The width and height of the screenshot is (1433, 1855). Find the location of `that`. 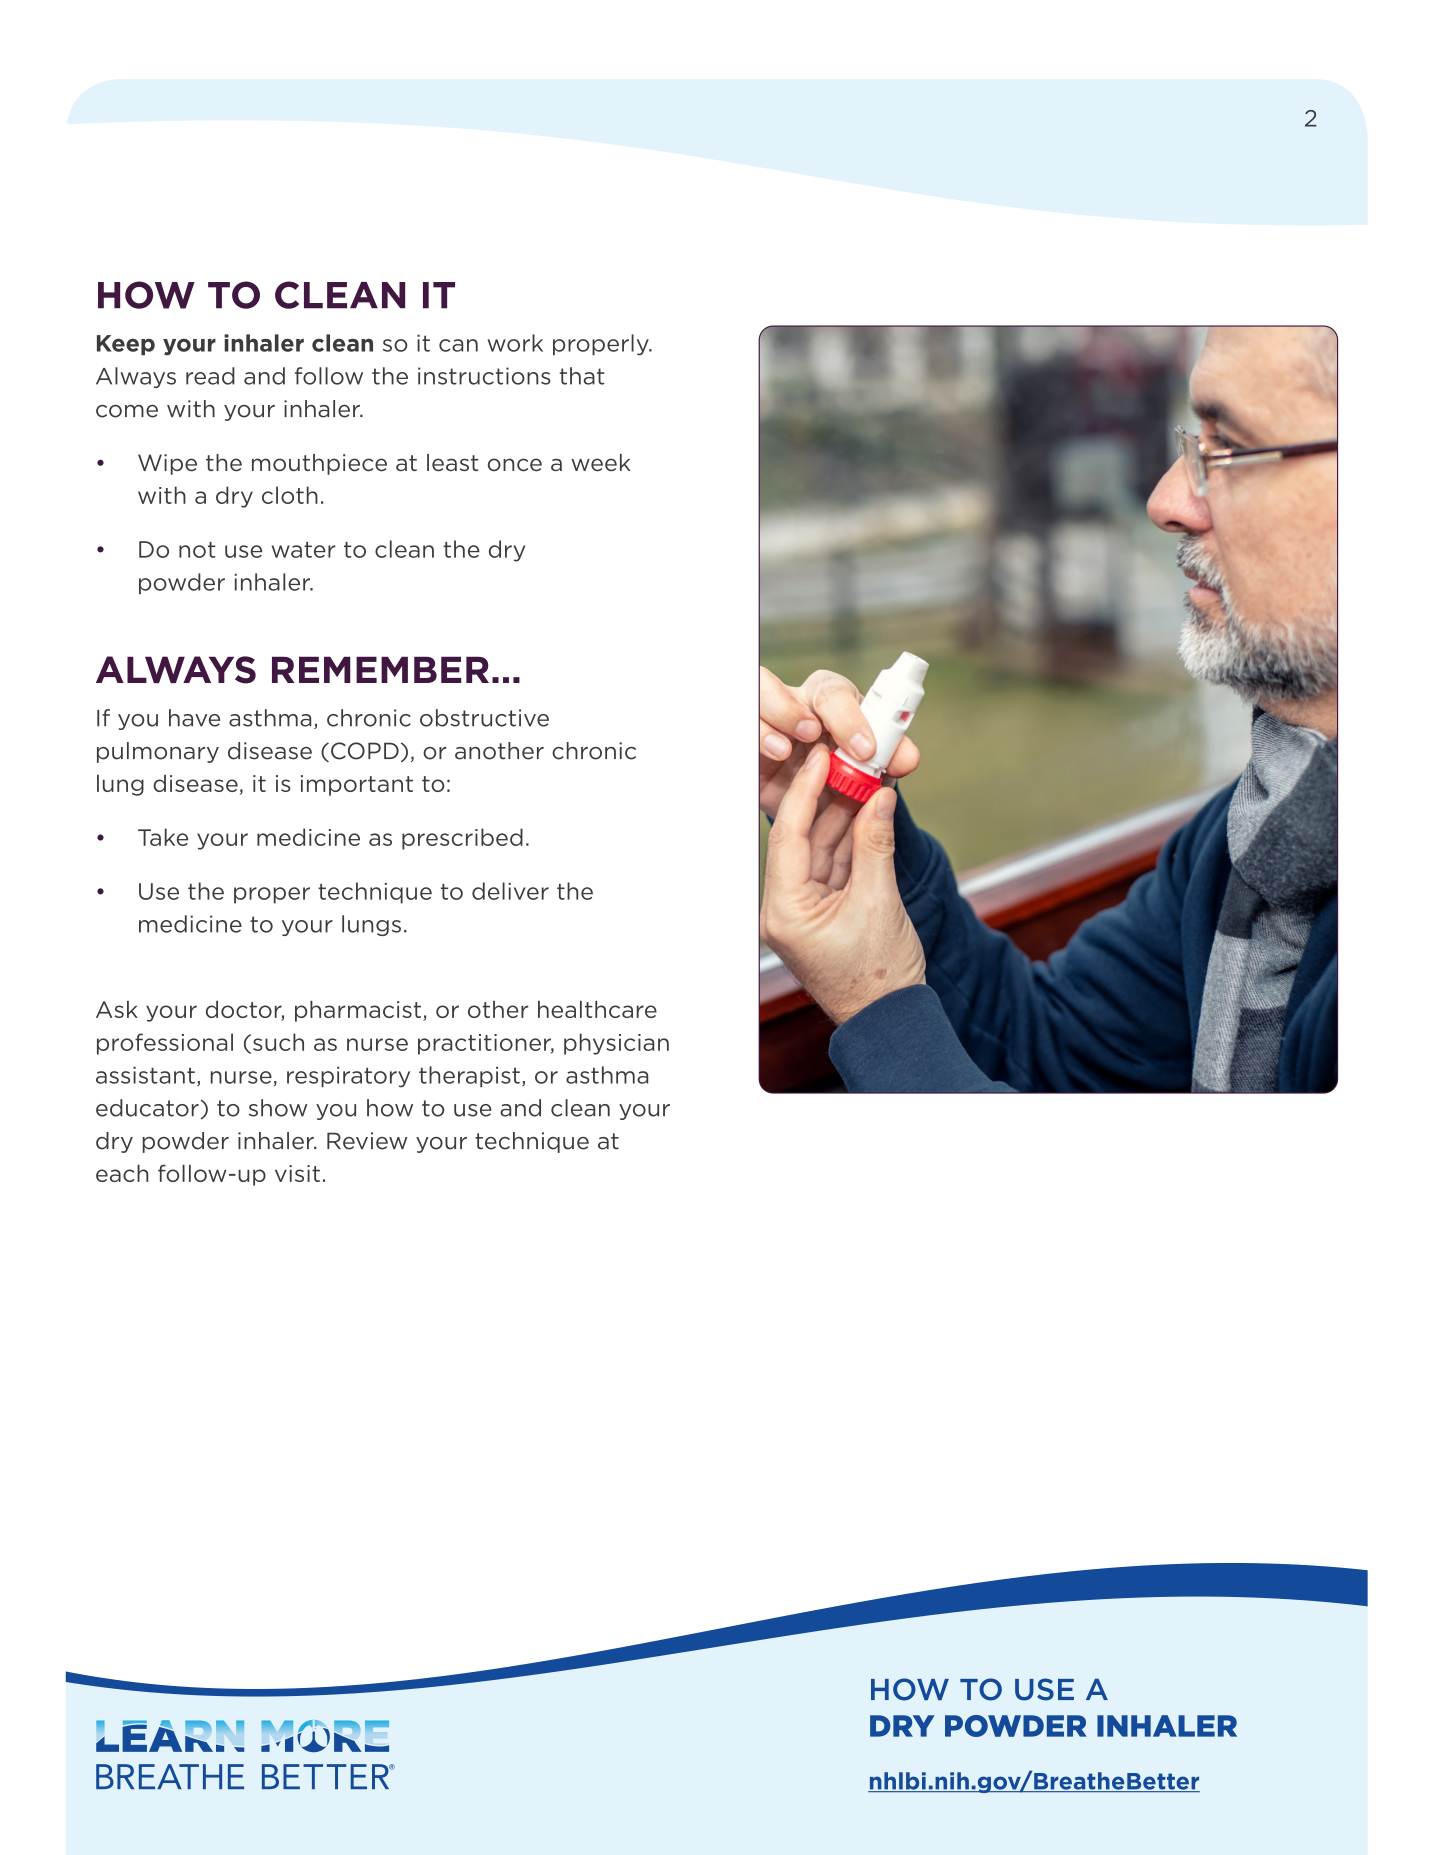

that is located at coordinates (582, 376).
